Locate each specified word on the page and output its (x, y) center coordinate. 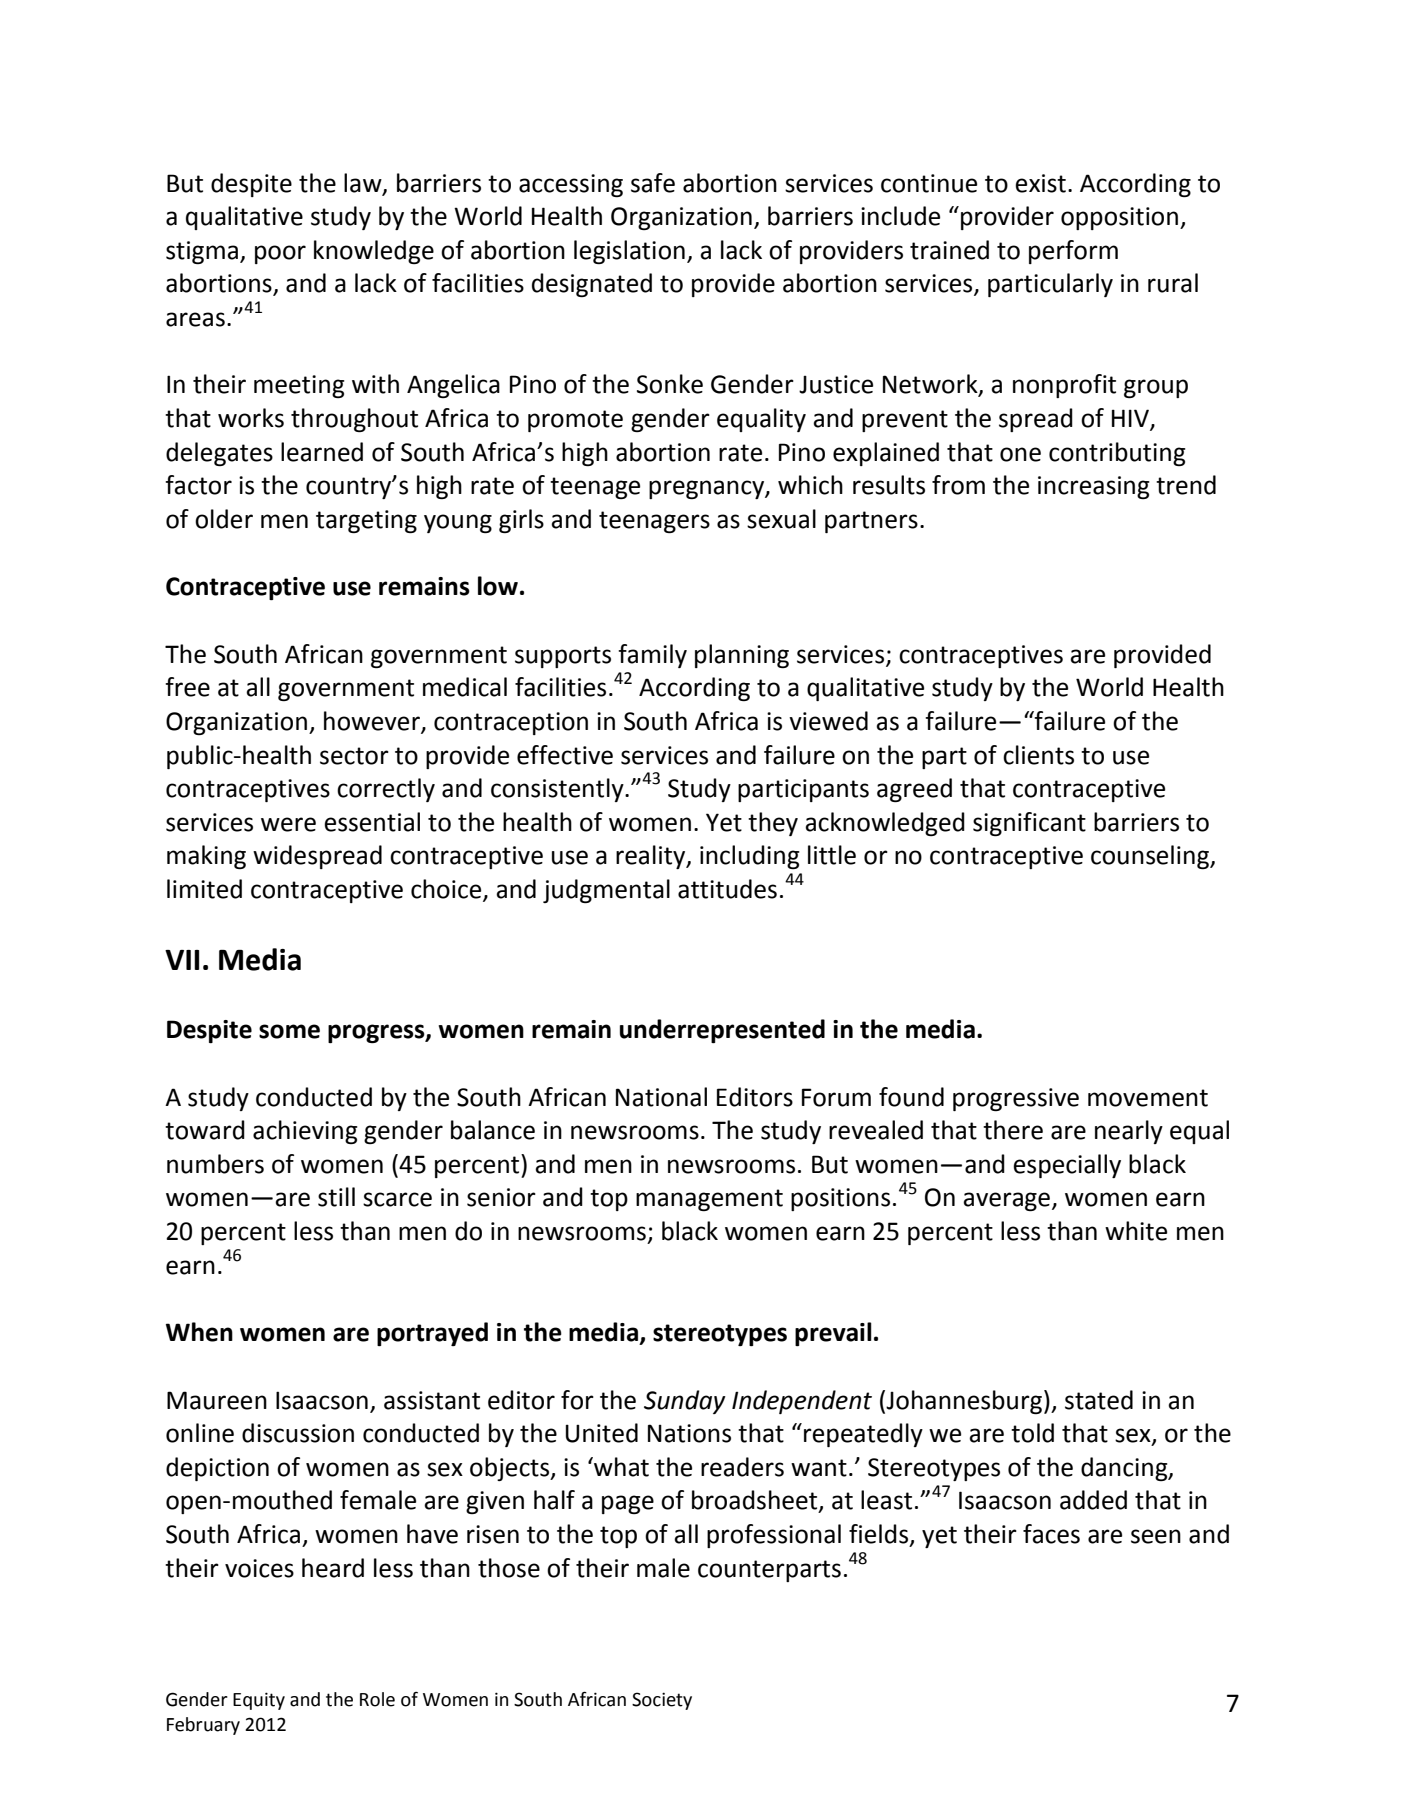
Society (662, 1701)
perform (1073, 252)
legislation (629, 252)
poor (280, 254)
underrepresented (722, 1031)
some (289, 1031)
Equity (259, 1701)
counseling (1151, 857)
